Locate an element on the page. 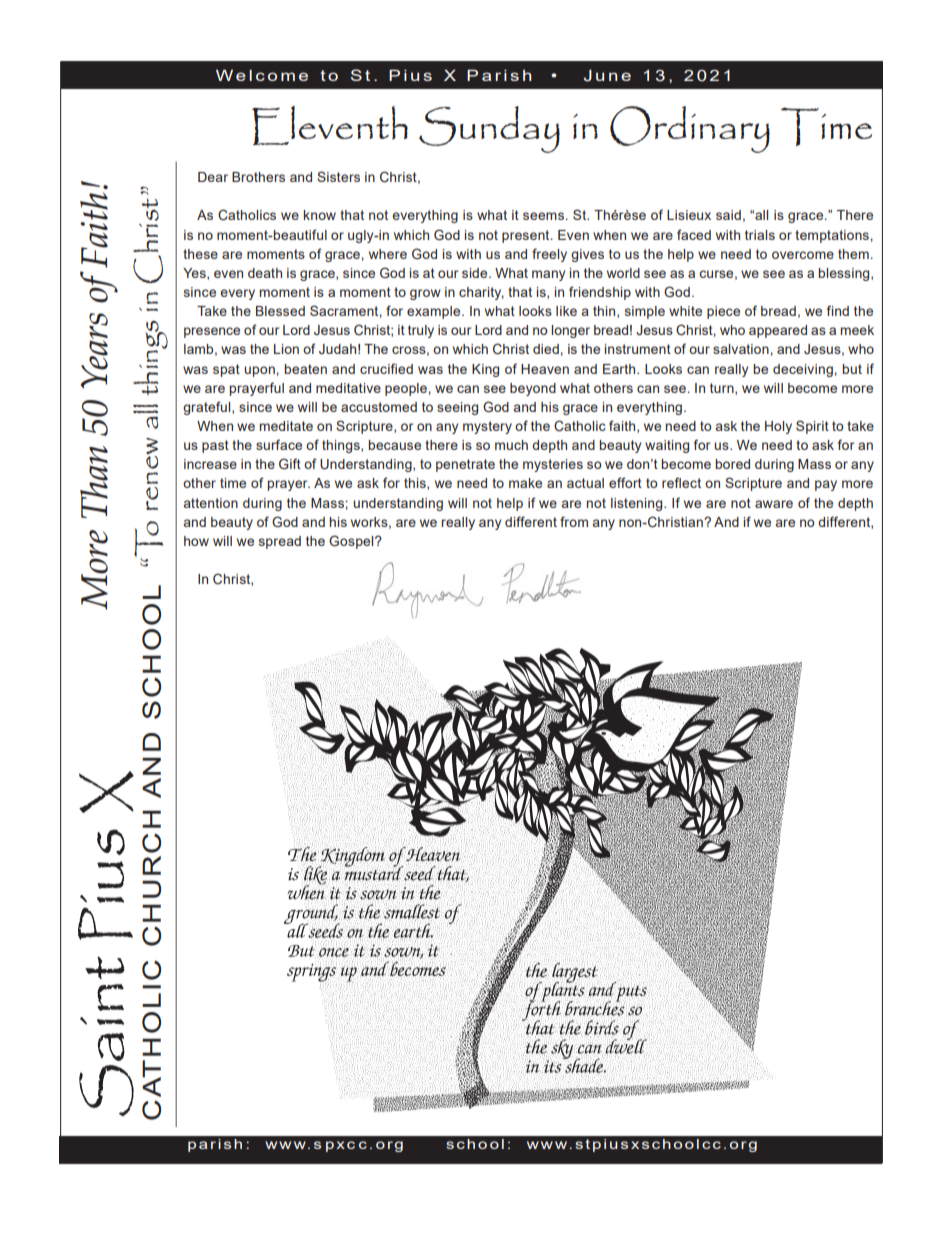  spread is located at coordinates (280, 542).
